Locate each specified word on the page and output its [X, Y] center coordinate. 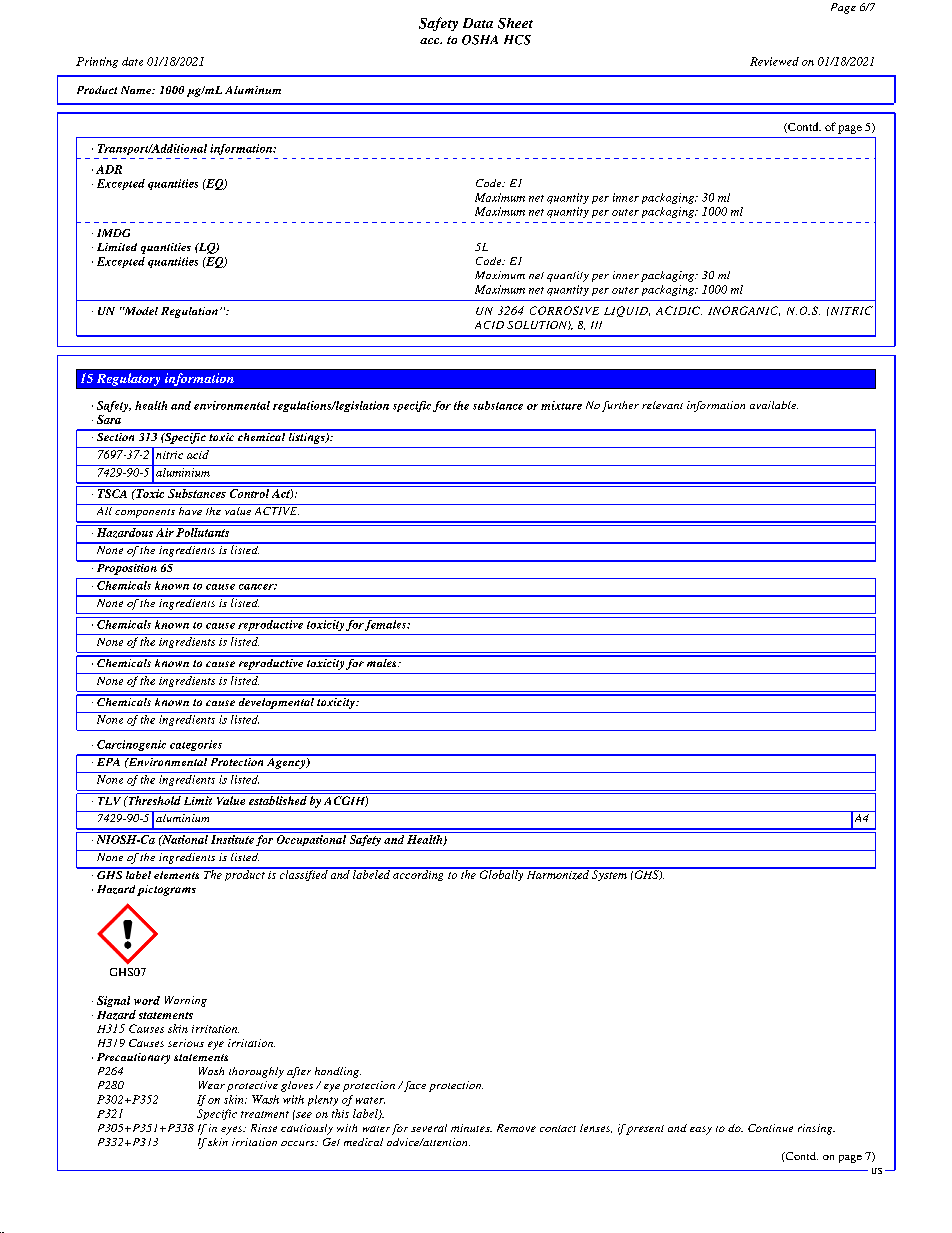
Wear [212, 1085]
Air [165, 532]
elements [177, 873]
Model [140, 311]
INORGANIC [744, 311]
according [418, 874]
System [609, 874]
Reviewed [774, 61]
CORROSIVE [564, 310]
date [132, 61]
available [774, 405]
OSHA [480, 40]
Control [249, 493]
